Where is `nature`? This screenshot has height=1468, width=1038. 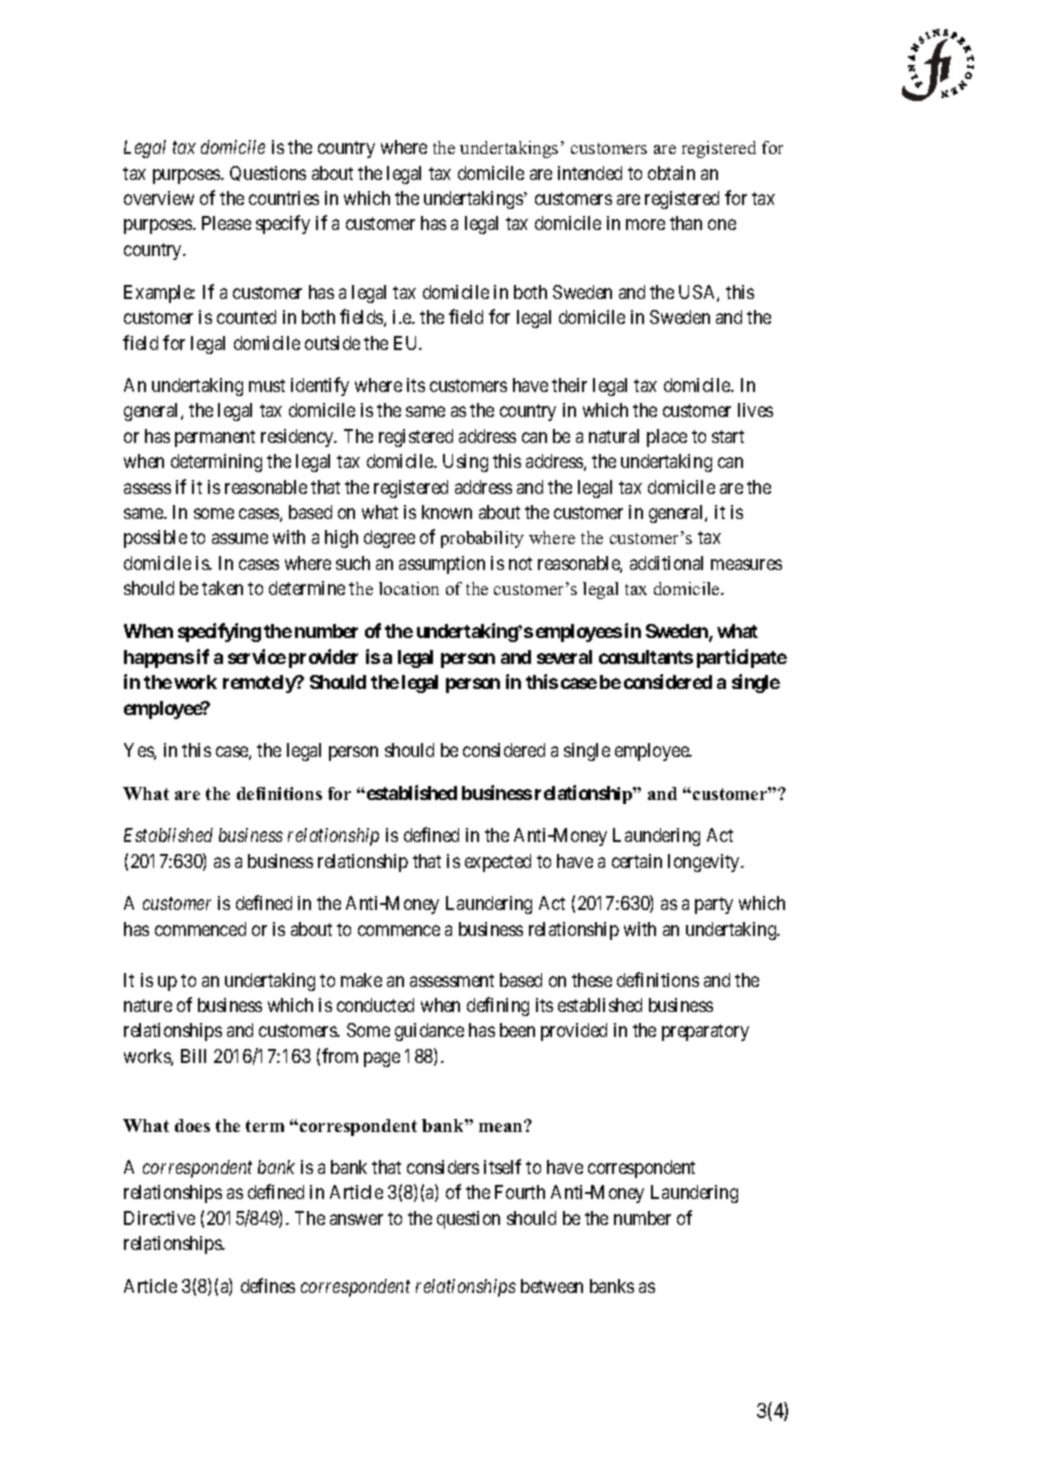 nature is located at coordinates (148, 1005).
